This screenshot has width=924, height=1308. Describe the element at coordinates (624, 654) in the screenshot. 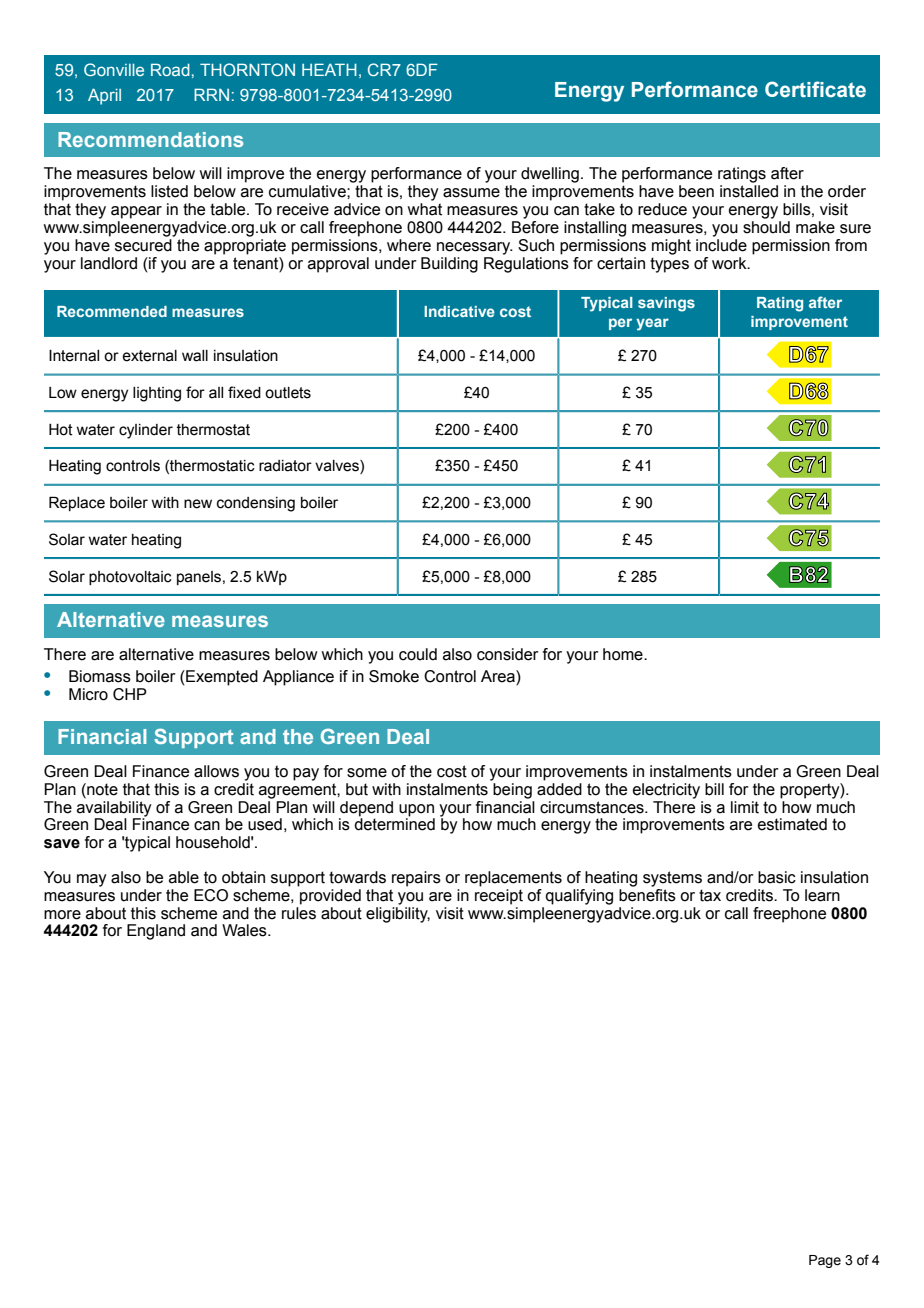

I see `home` at that location.
